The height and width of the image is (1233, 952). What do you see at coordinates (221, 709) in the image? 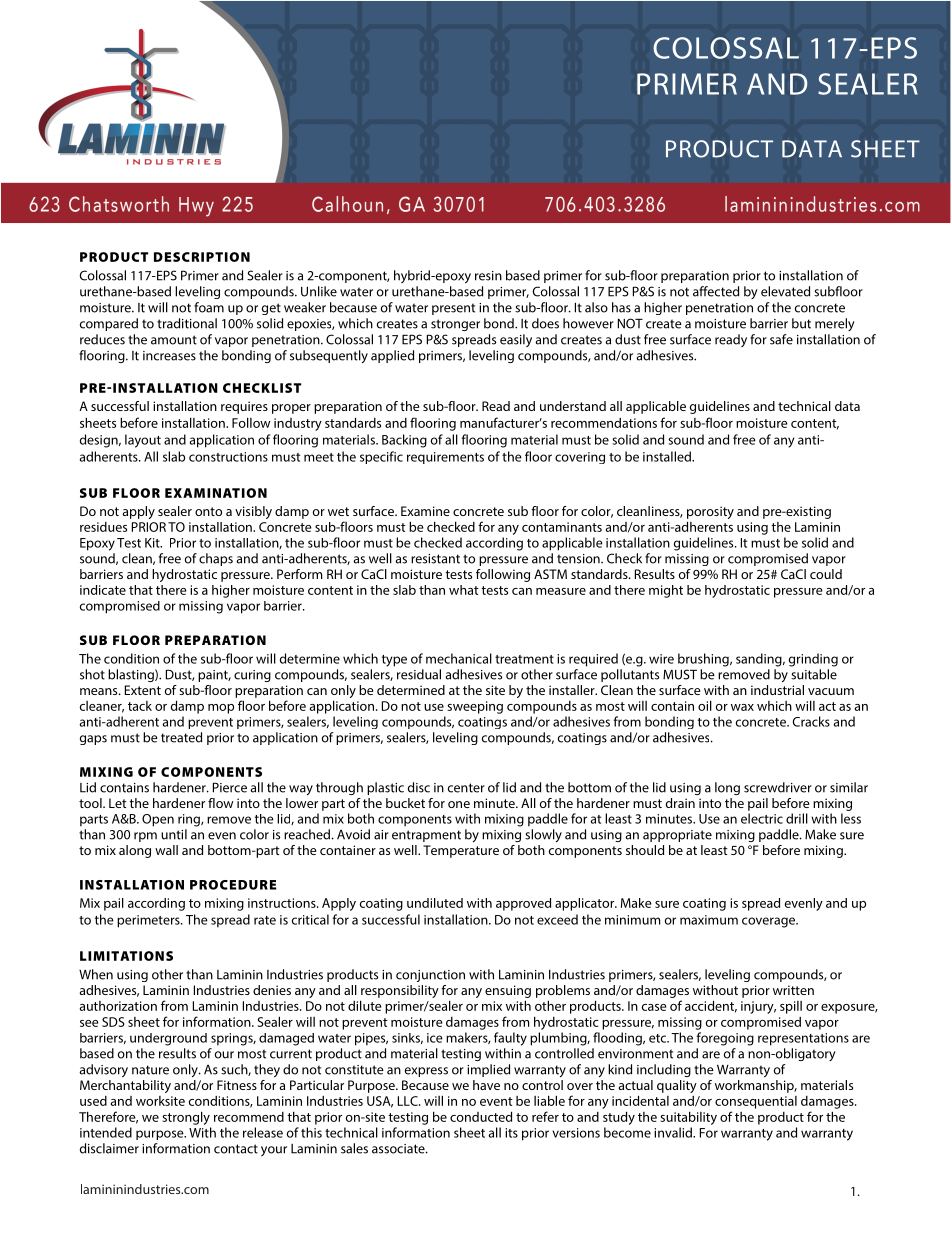
I see `mop` at bounding box center [221, 709].
